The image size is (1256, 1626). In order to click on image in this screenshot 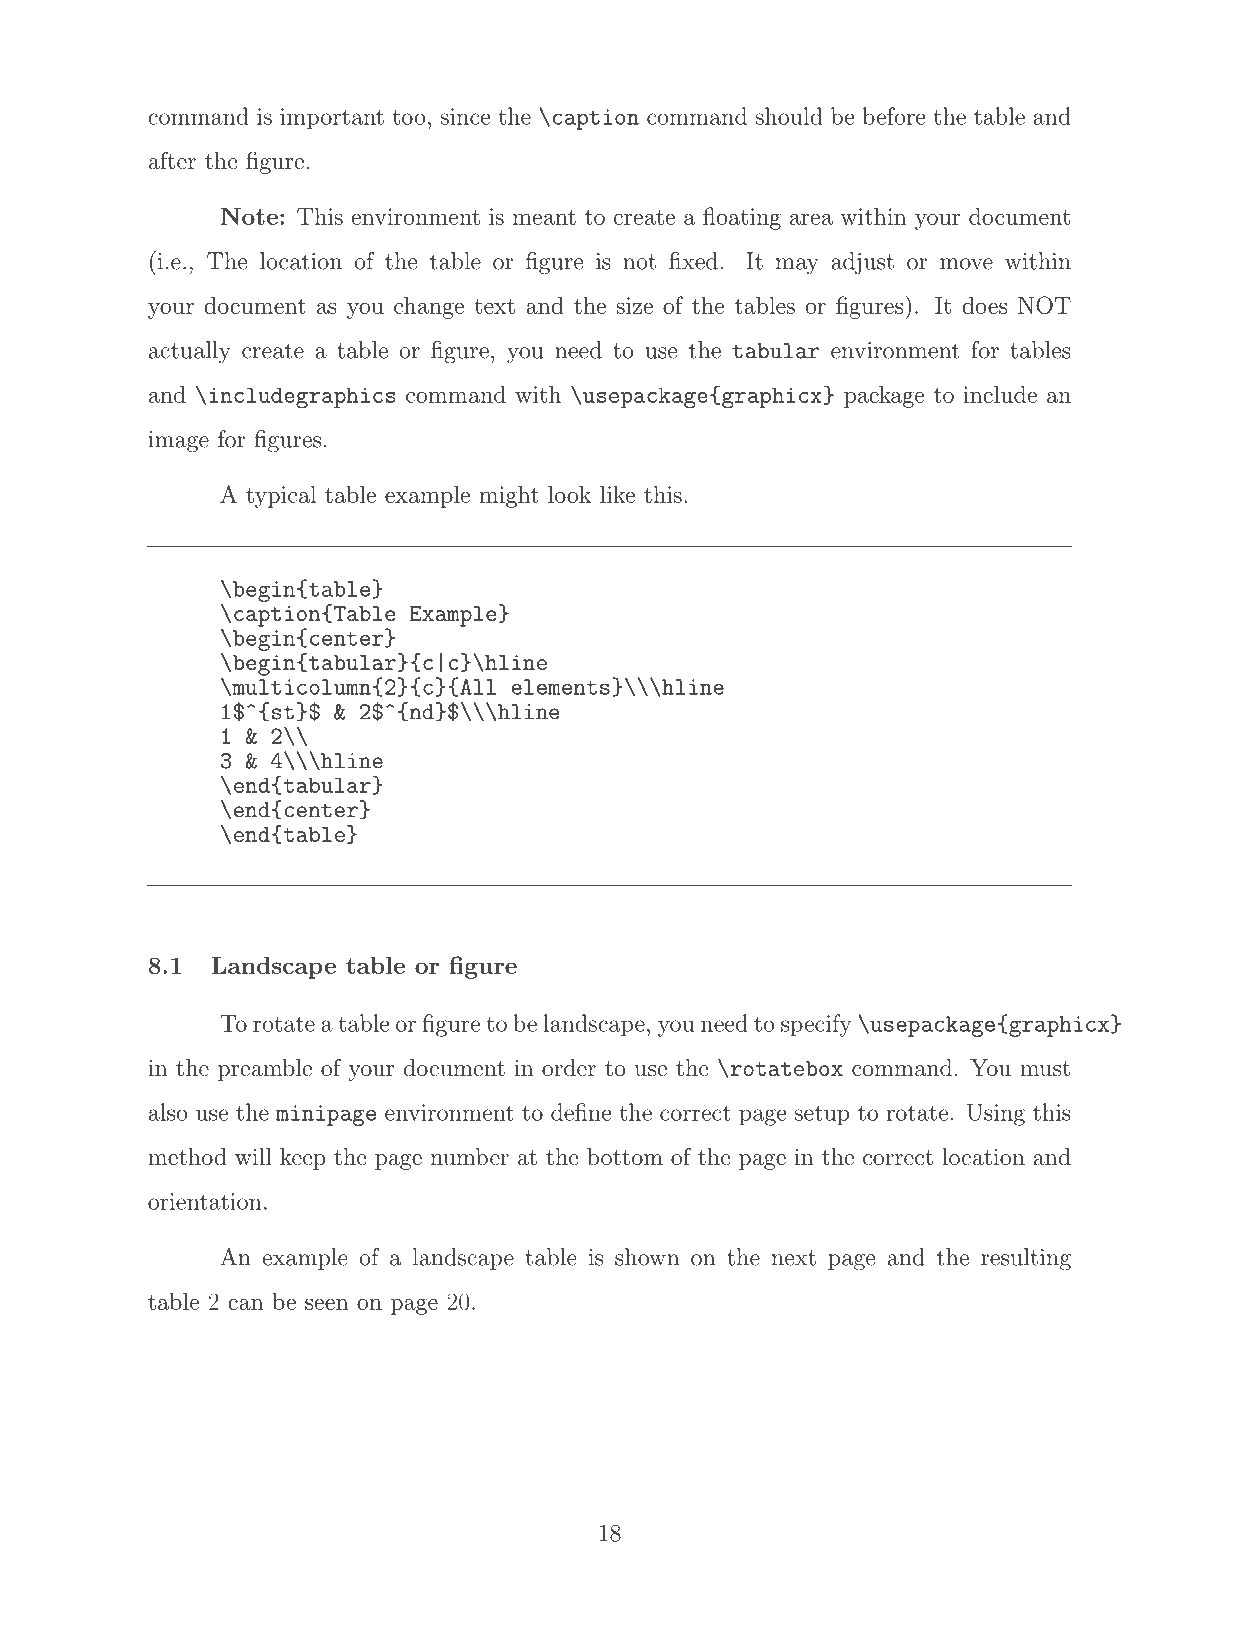, I will do `click(178, 442)`.
